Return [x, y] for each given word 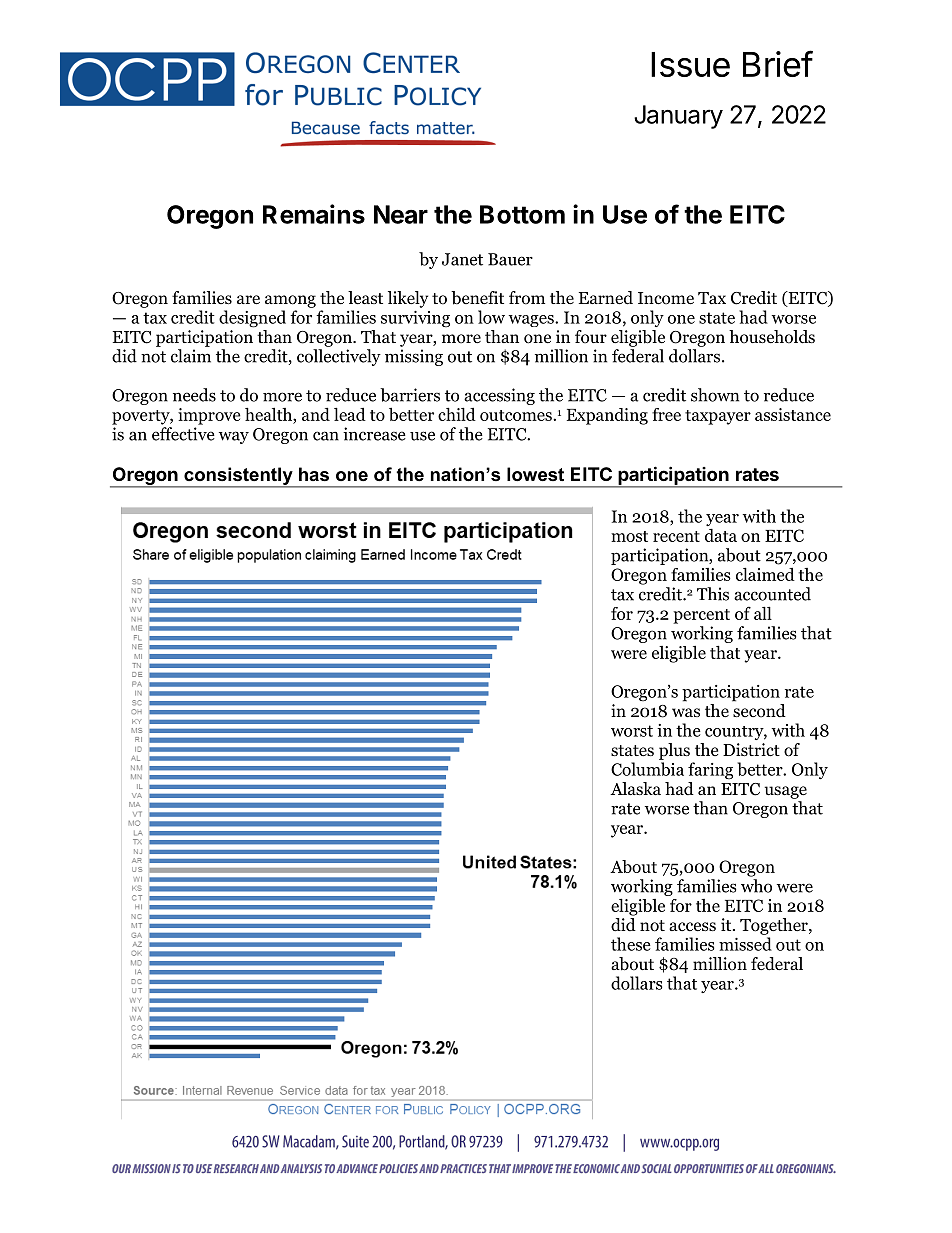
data [721, 535]
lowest [535, 474]
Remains [314, 214]
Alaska [635, 788]
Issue [690, 64]
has [314, 474]
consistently [238, 477]
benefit [477, 298]
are [248, 300]
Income [666, 298]
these [631, 944]
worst [632, 731]
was [686, 712]
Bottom [522, 214]
